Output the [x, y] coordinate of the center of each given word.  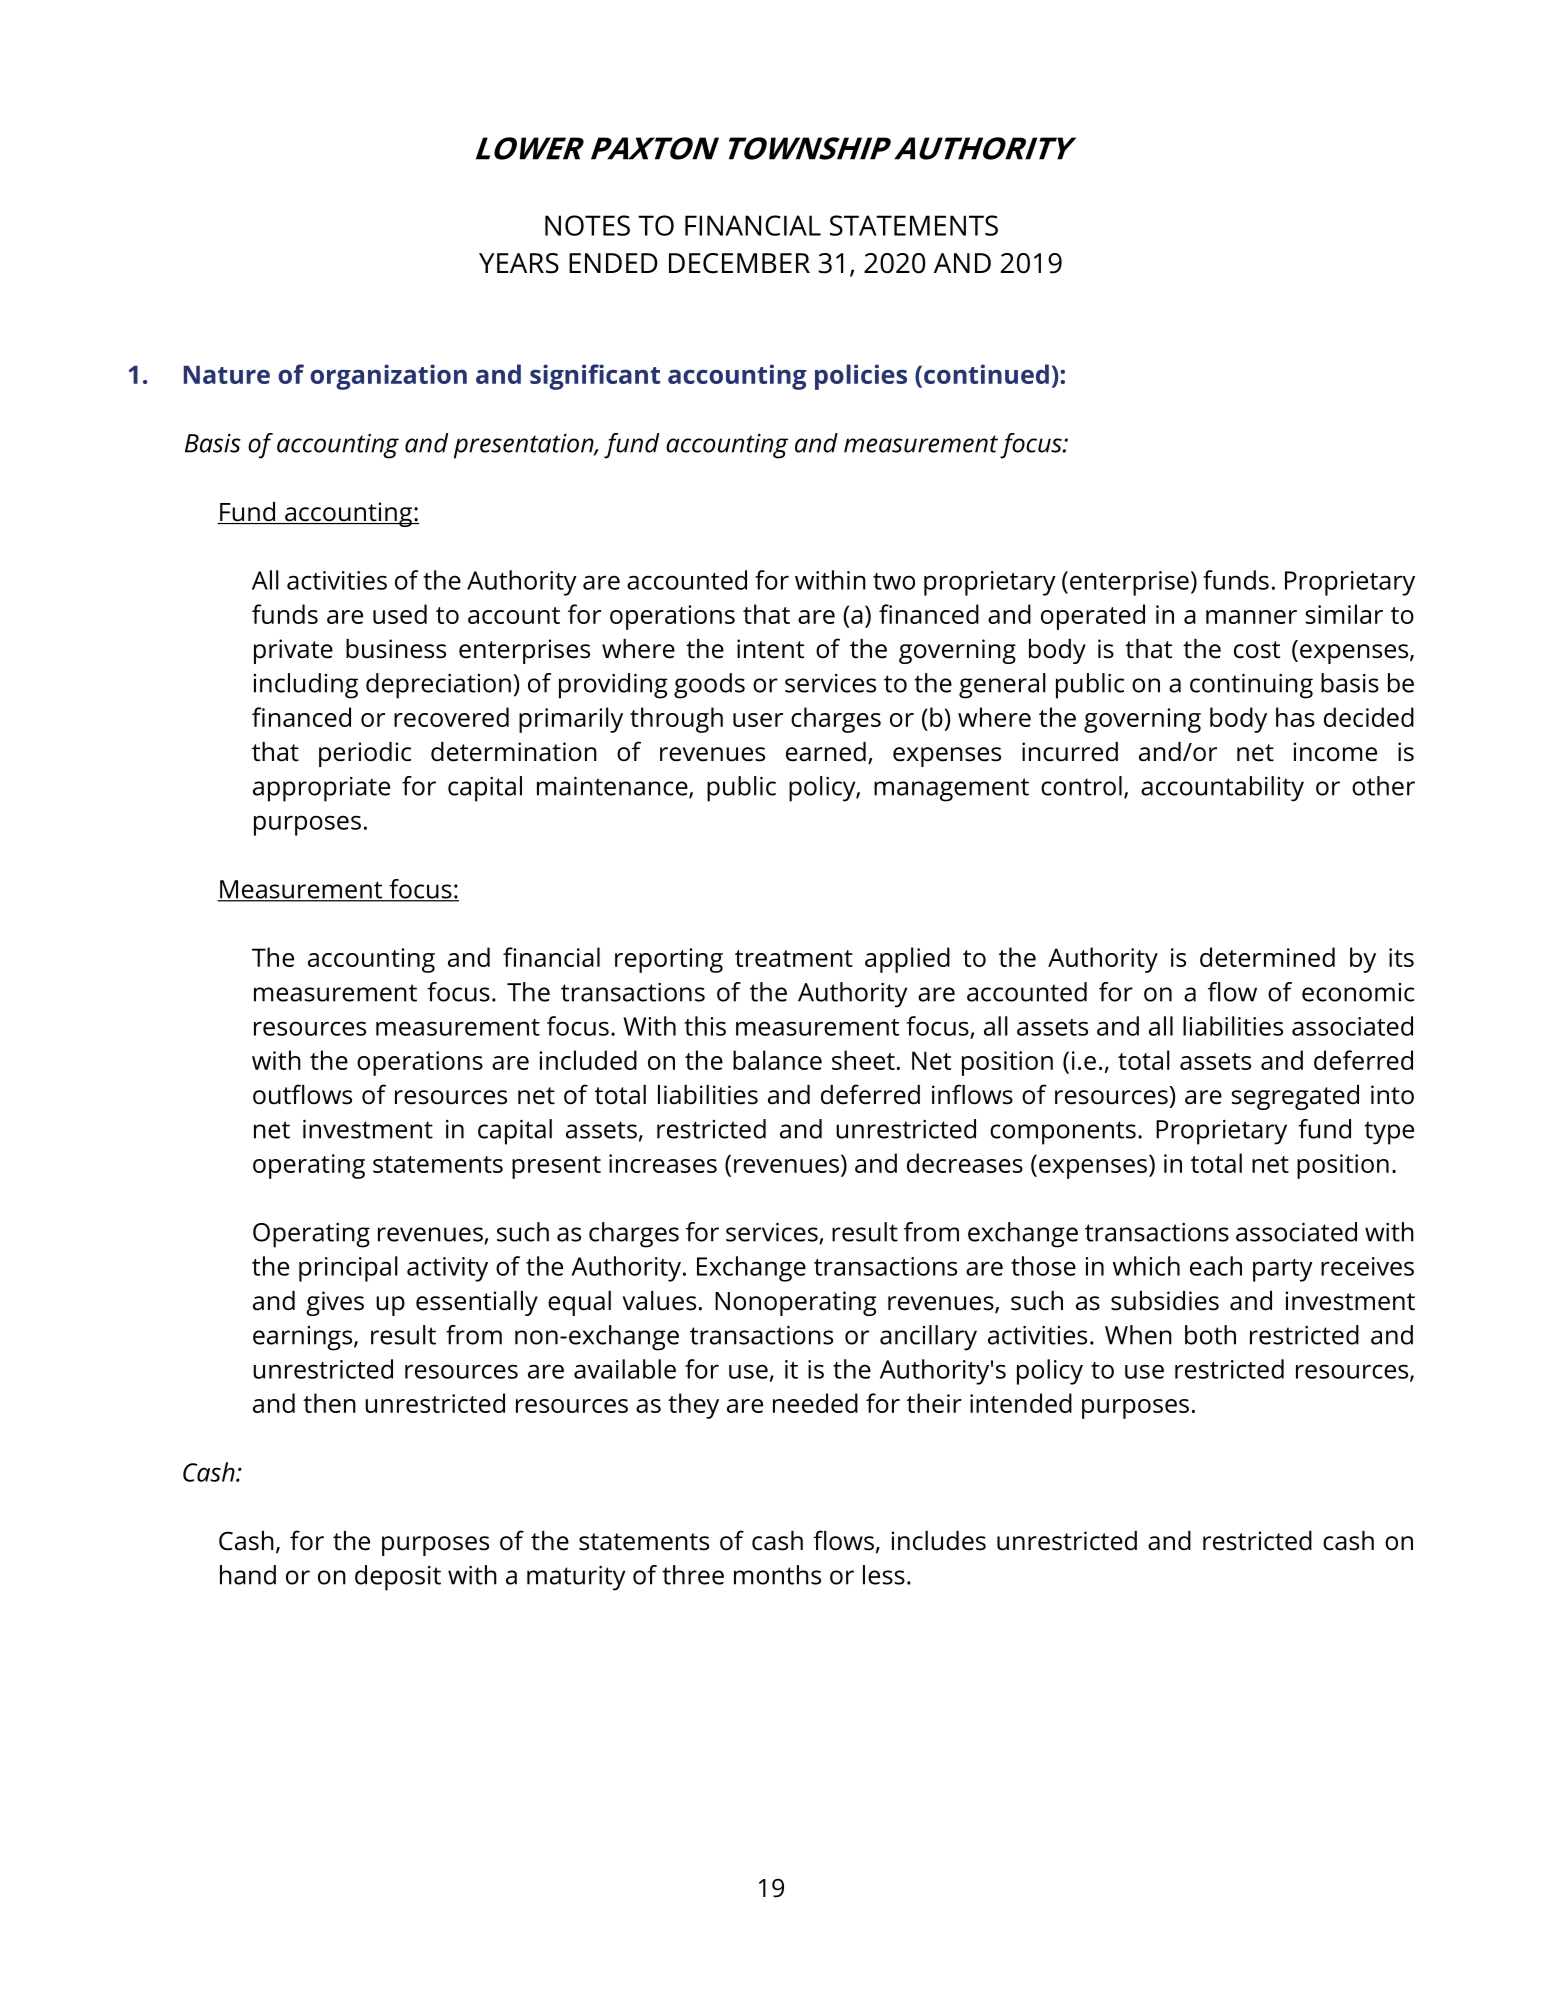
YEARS [519, 263]
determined [1267, 957]
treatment [794, 958]
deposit [398, 1578]
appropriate [321, 789]
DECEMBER [739, 263]
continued [986, 374]
